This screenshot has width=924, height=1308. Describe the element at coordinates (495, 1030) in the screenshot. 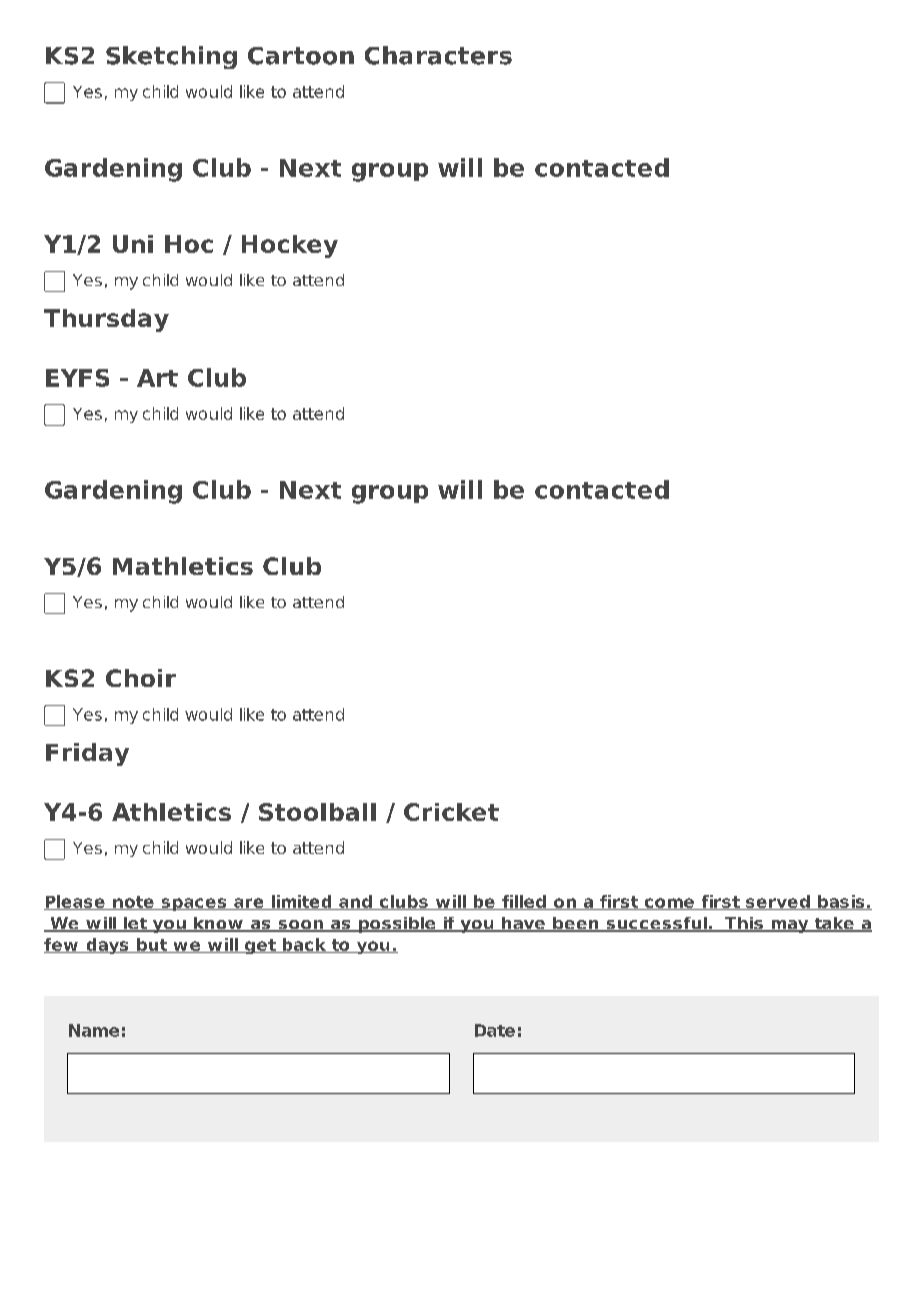

I see `Date` at that location.
